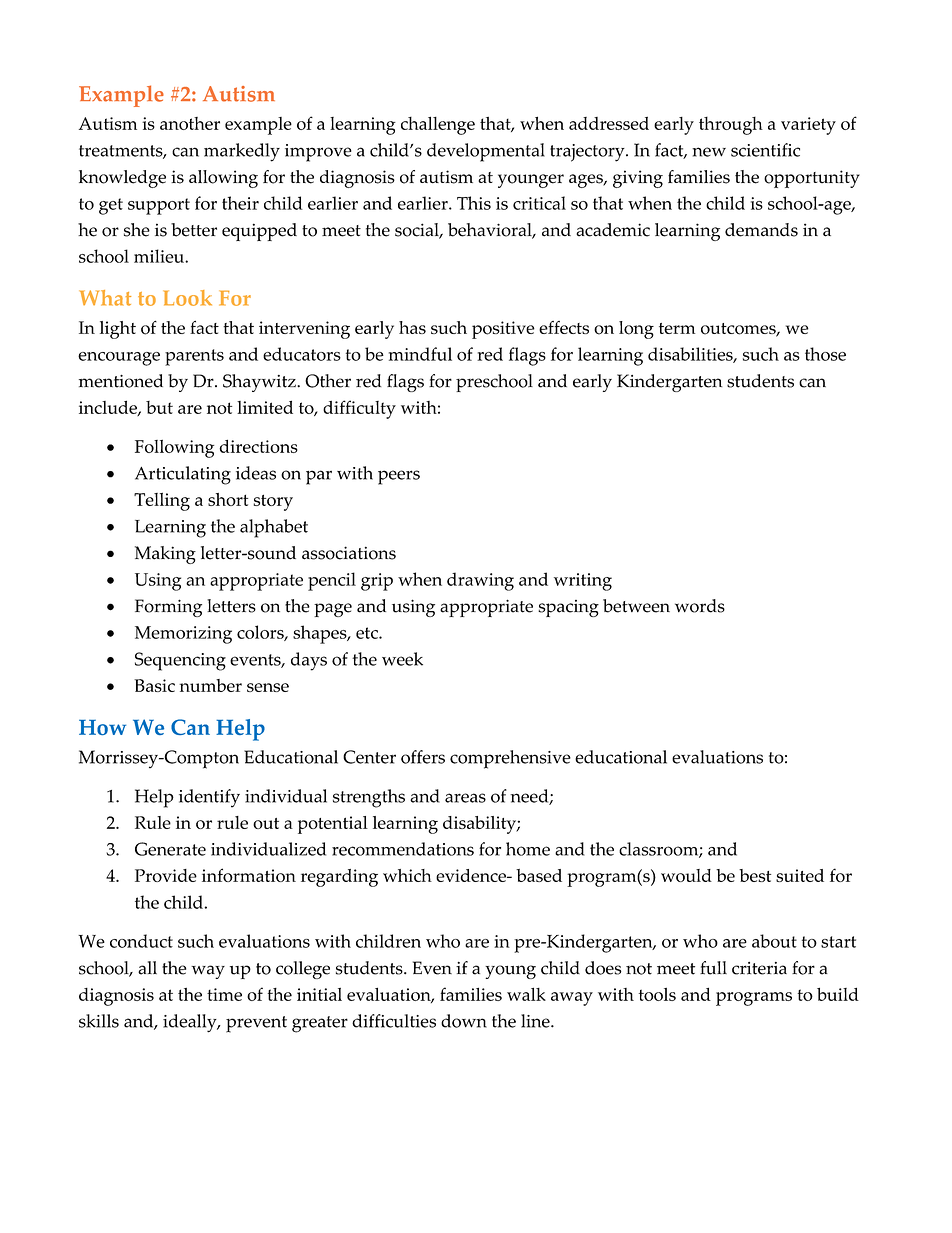  Describe the element at coordinates (480, 581) in the image. I see `drawing` at that location.
